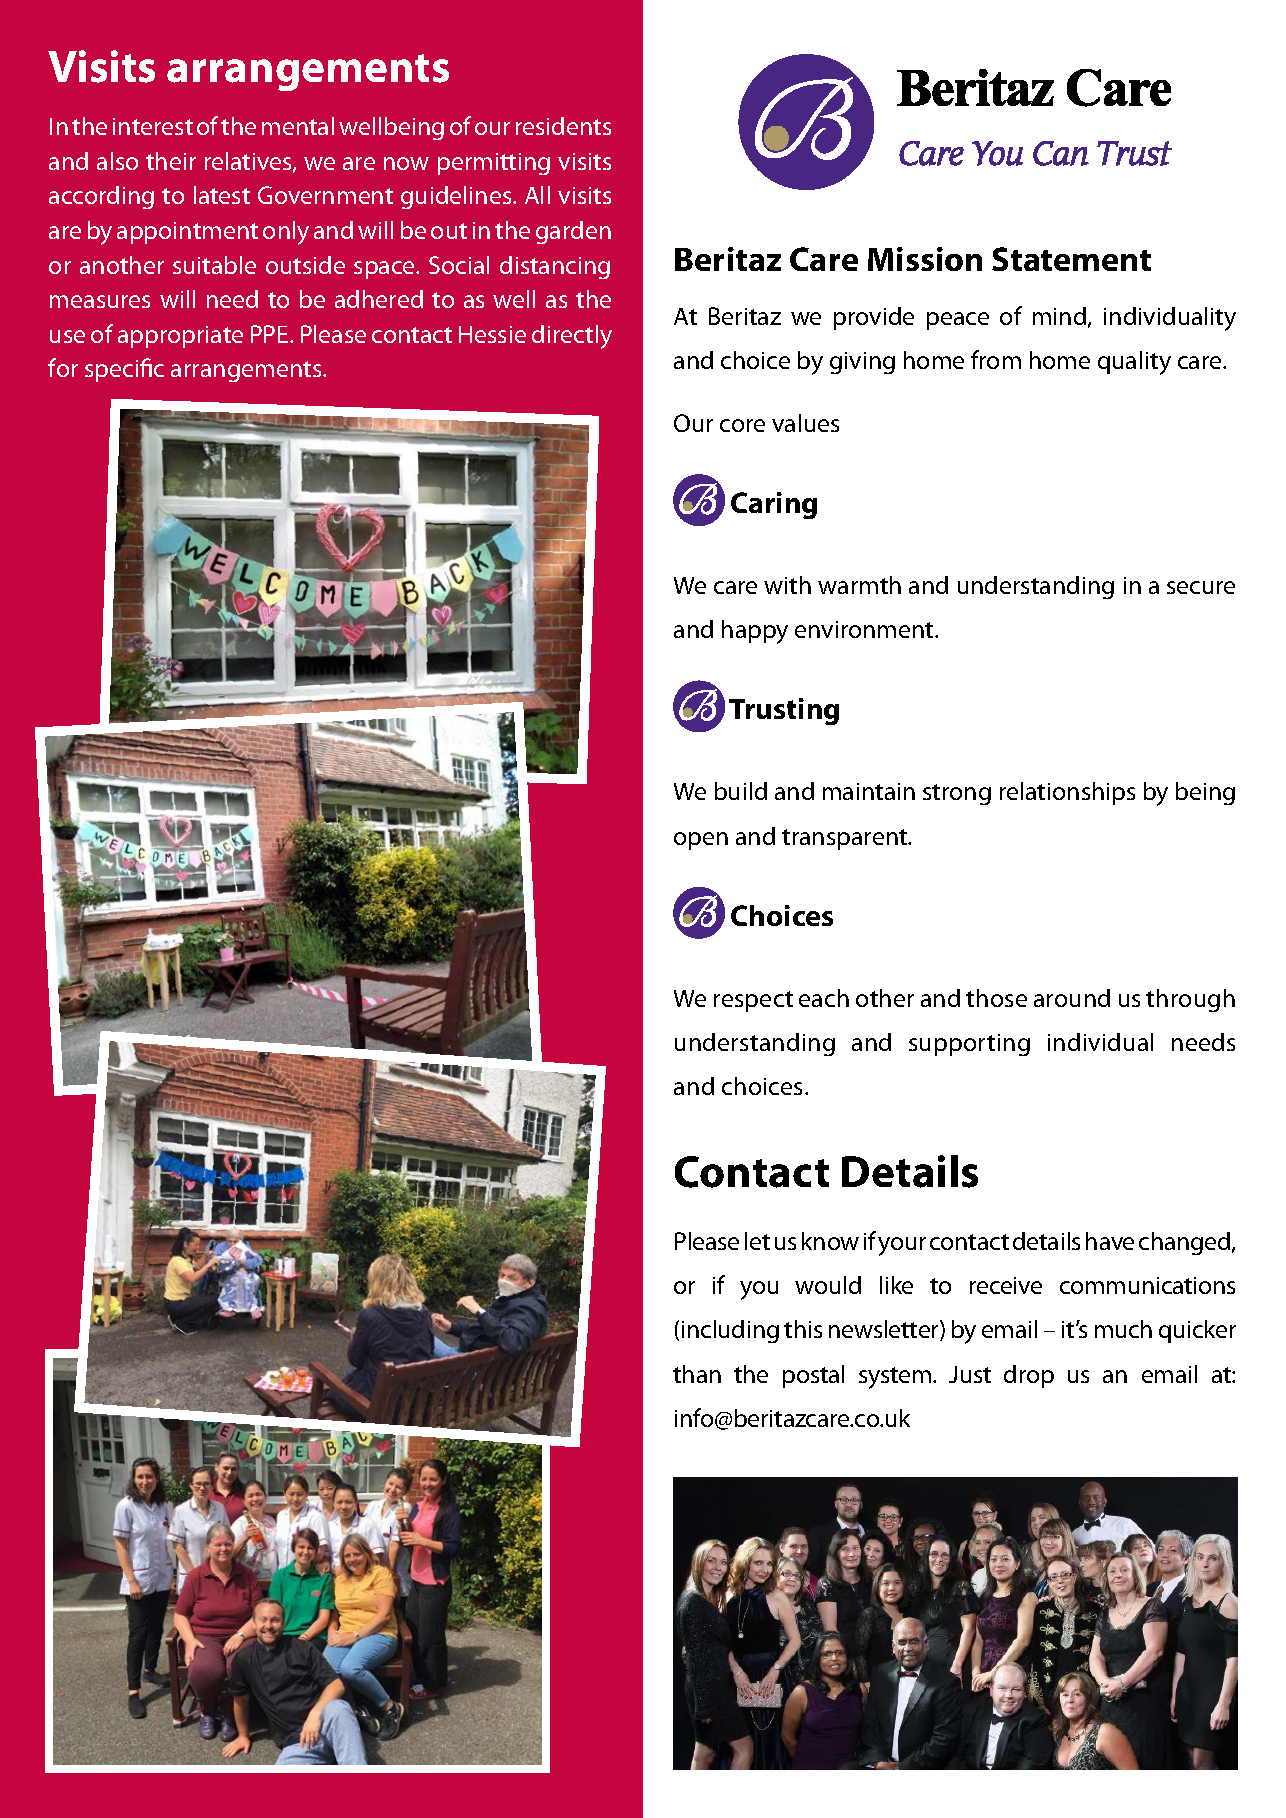 The image size is (1286, 1818). What do you see at coordinates (124, 370) in the page?
I see `specific` at bounding box center [124, 370].
